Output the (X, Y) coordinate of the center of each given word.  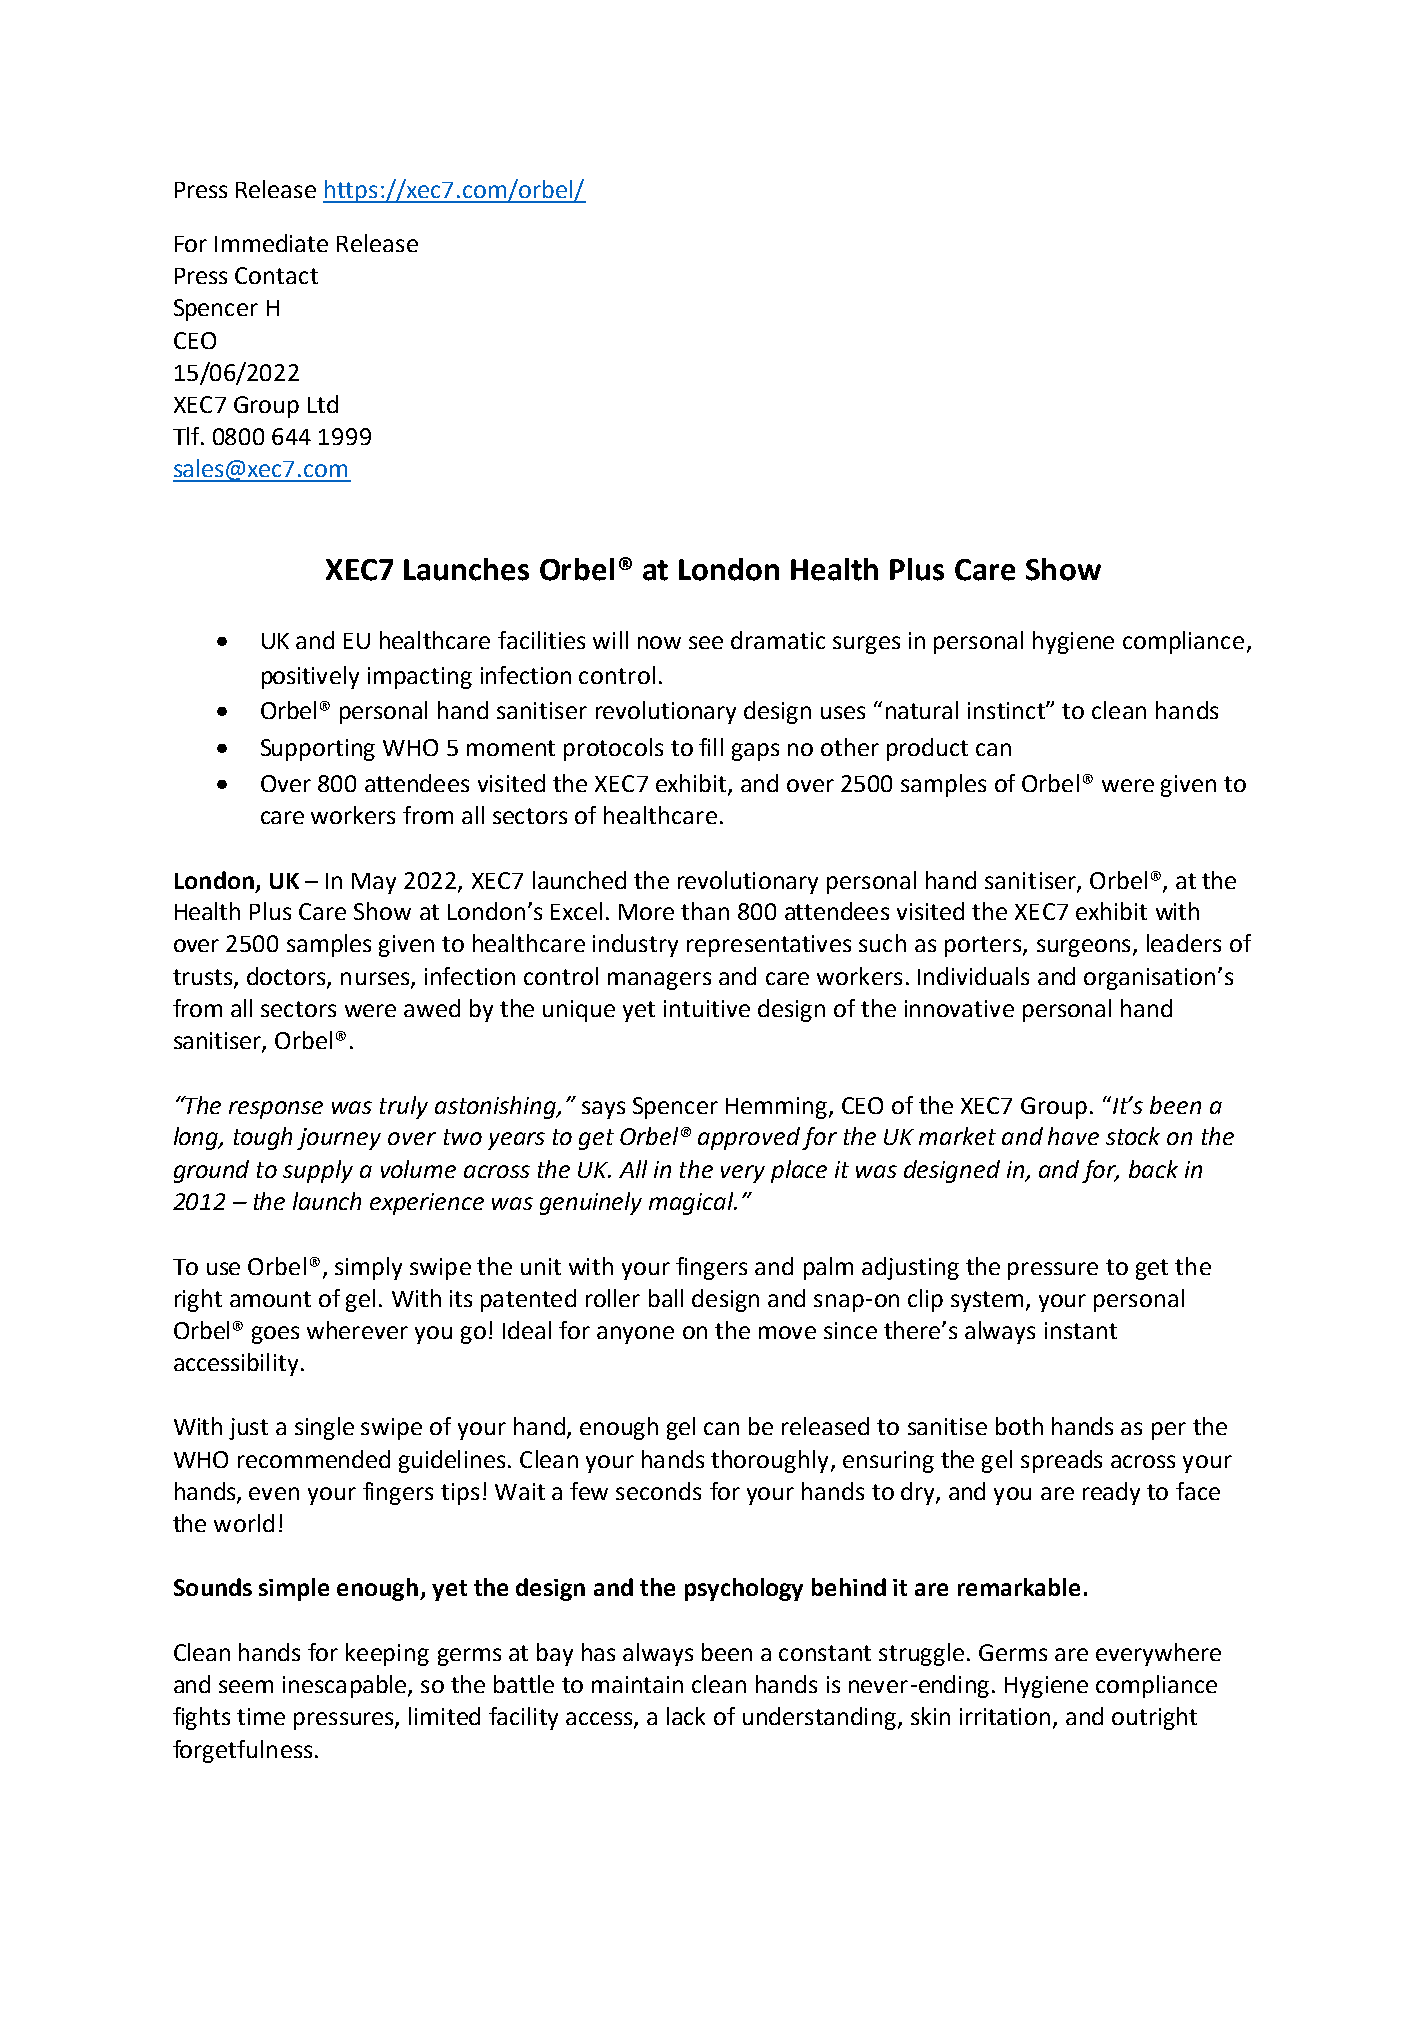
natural (922, 710)
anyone (635, 1335)
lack (686, 1716)
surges (866, 645)
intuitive (707, 1008)
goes (275, 1335)
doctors (287, 977)
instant (1081, 1330)
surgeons (1083, 948)
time (261, 1716)
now (659, 642)
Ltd (323, 404)
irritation (1007, 1718)
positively (310, 677)
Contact (276, 275)
